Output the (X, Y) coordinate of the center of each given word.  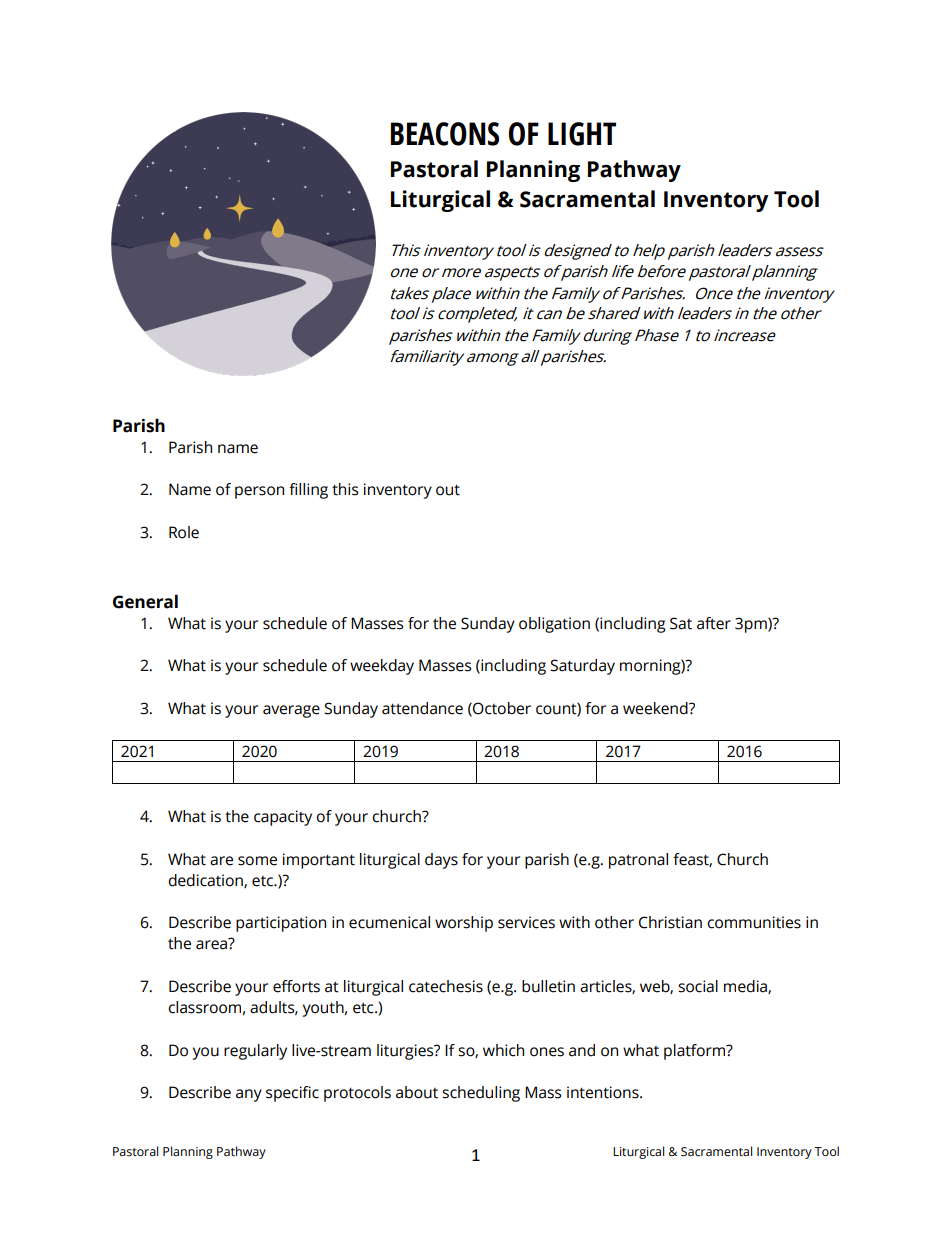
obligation (554, 625)
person (259, 492)
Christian (670, 922)
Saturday (582, 667)
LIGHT (582, 134)
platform (696, 1052)
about (417, 1092)
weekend (656, 708)
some (257, 861)
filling (308, 491)
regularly (255, 1052)
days (441, 861)
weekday (382, 667)
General (145, 602)
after (714, 623)
